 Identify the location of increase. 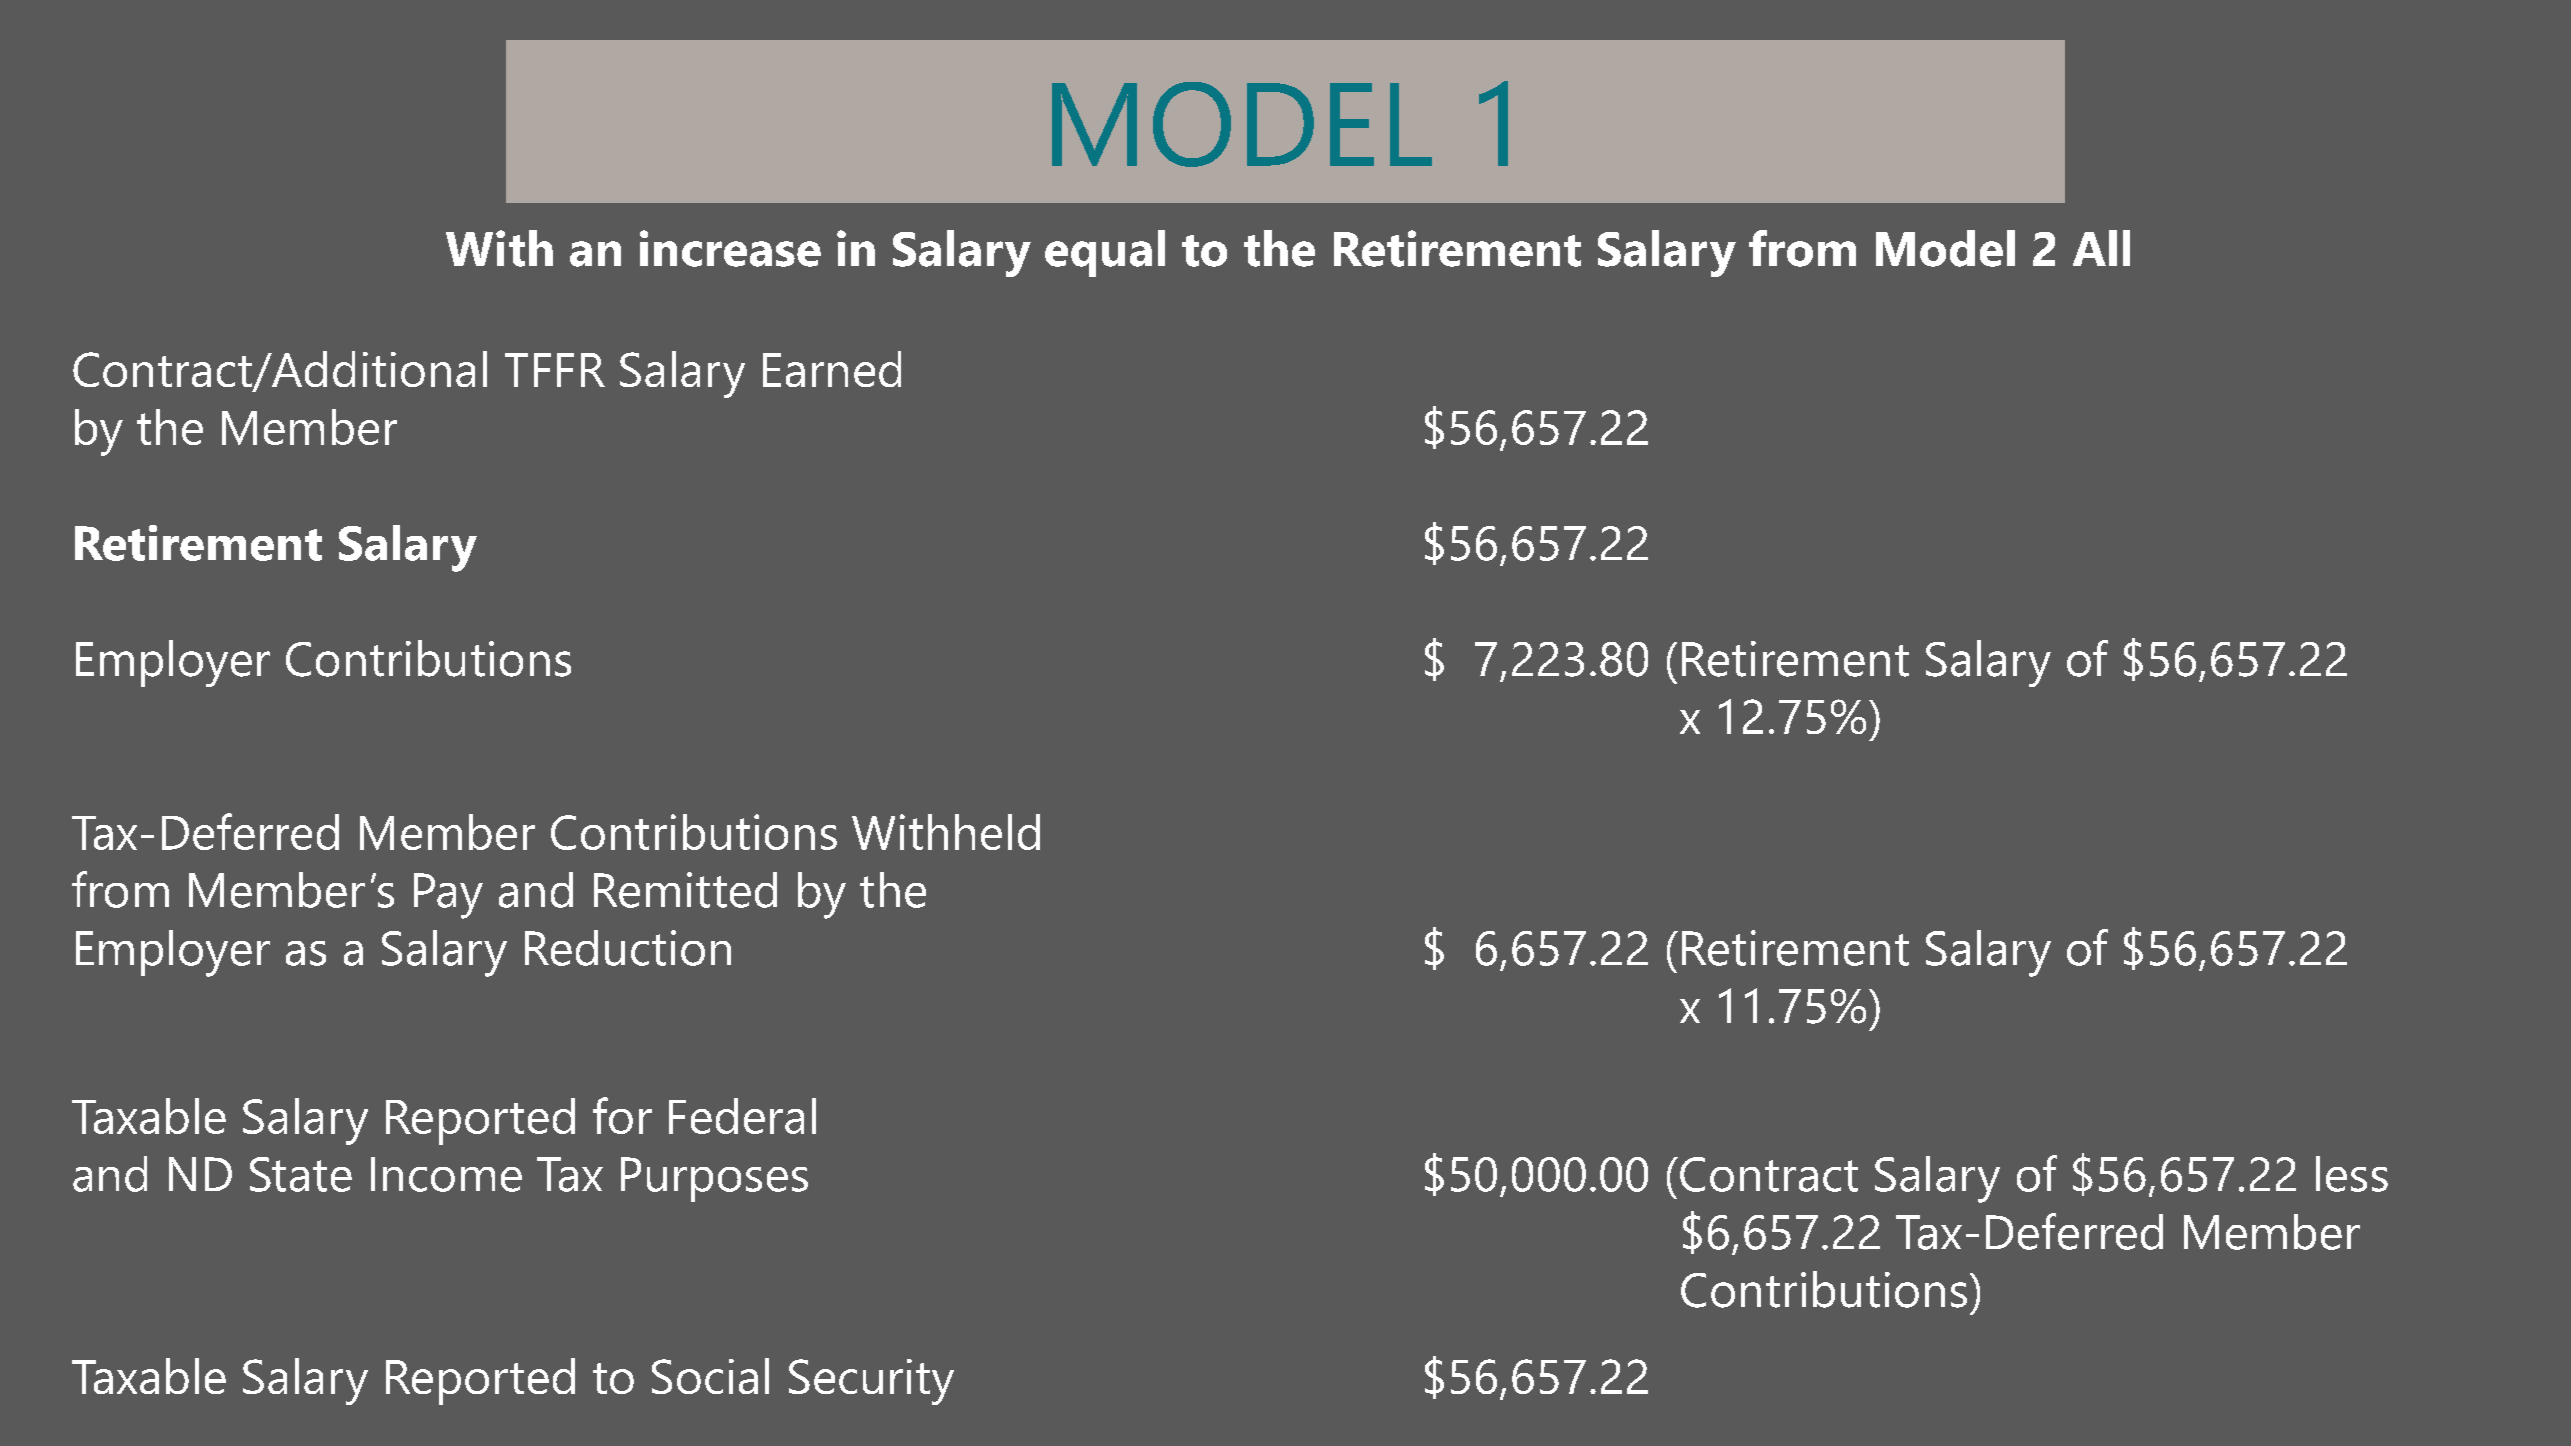
(730, 248).
